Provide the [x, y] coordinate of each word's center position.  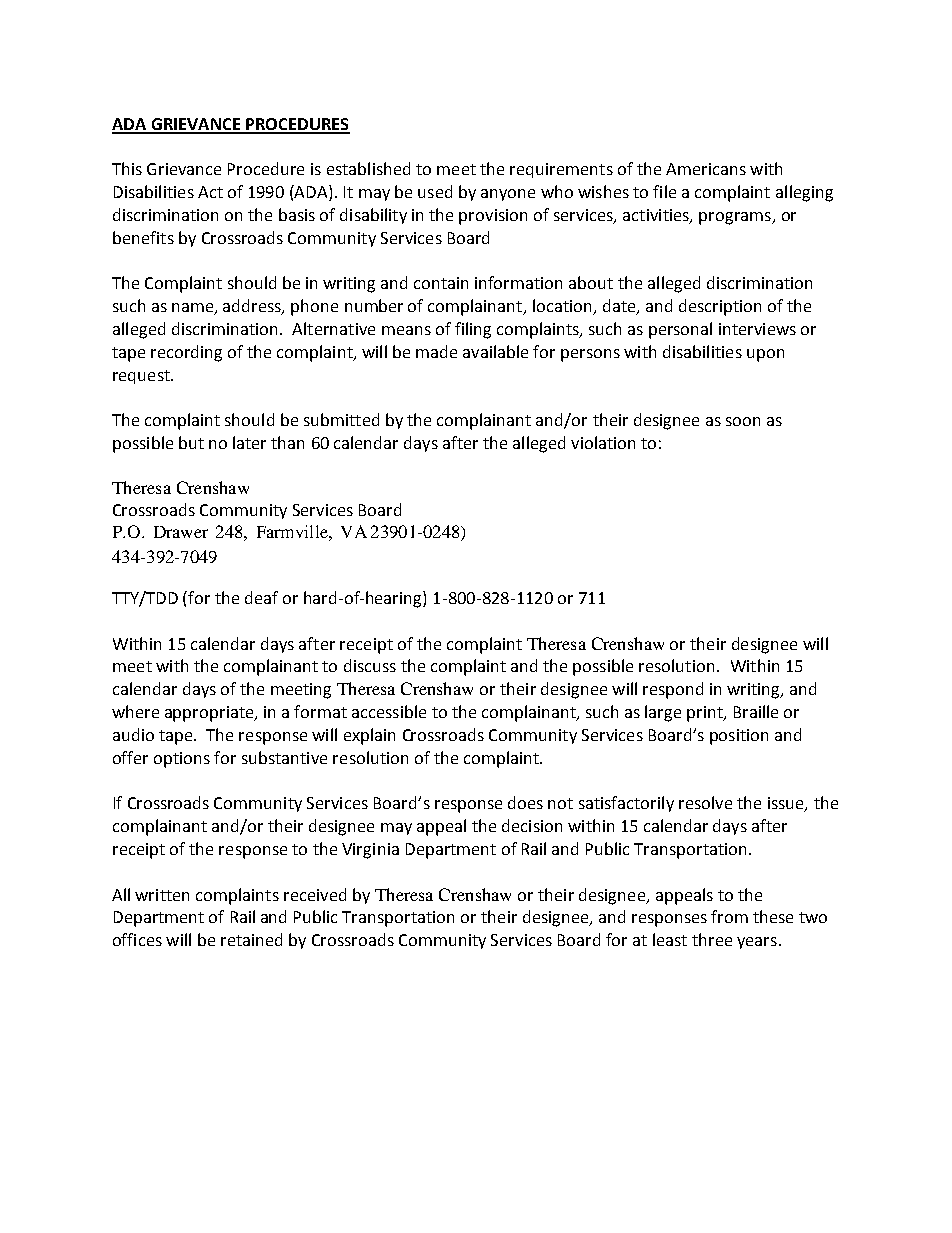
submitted [341, 419]
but [191, 442]
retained [251, 939]
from [729, 916]
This [127, 168]
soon [743, 421]
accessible [389, 711]
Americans [706, 169]
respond [673, 690]
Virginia [370, 851]
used [435, 191]
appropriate [210, 714]
